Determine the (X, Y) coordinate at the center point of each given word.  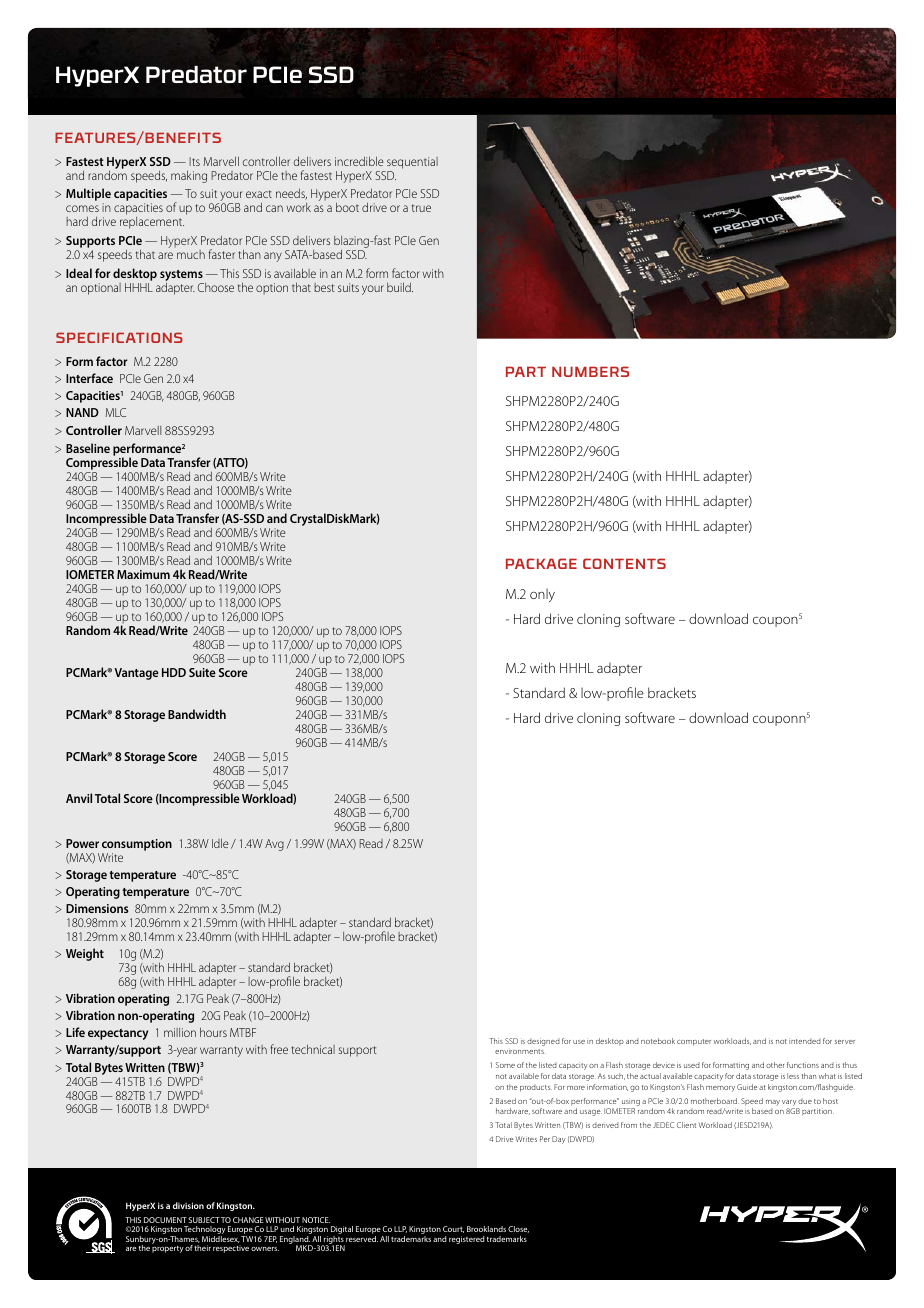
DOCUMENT (165, 1220)
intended (805, 1041)
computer (694, 1042)
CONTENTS (624, 563)
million (180, 1032)
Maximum (143, 574)
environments (519, 1051)
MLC (116, 412)
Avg (274, 845)
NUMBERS (590, 371)
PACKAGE (541, 563)
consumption (137, 845)
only (542, 595)
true (421, 208)
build (400, 287)
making (189, 176)
